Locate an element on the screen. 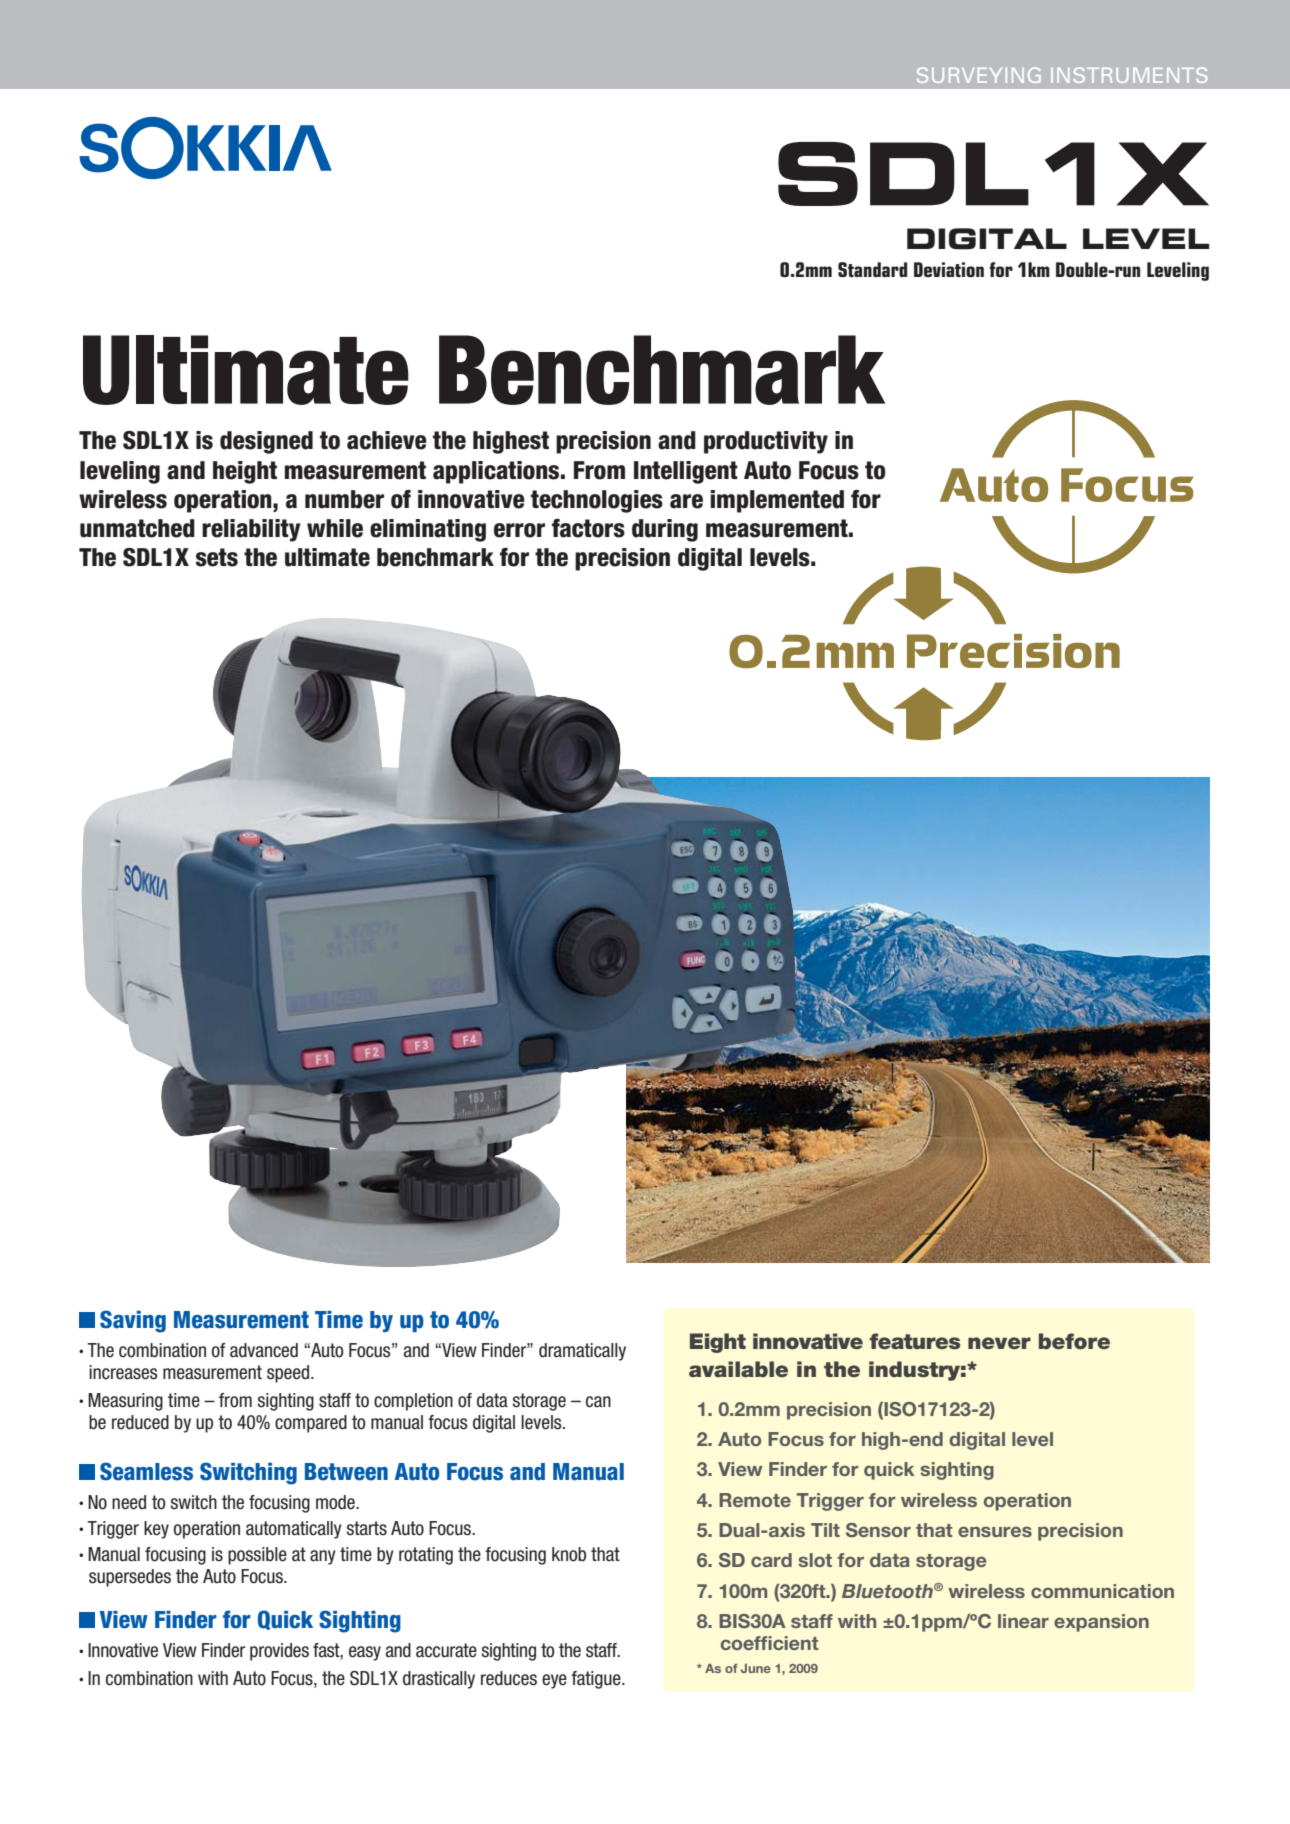 Image resolution: width=1290 pixels, height=1824 pixels. provides is located at coordinates (279, 1652).
